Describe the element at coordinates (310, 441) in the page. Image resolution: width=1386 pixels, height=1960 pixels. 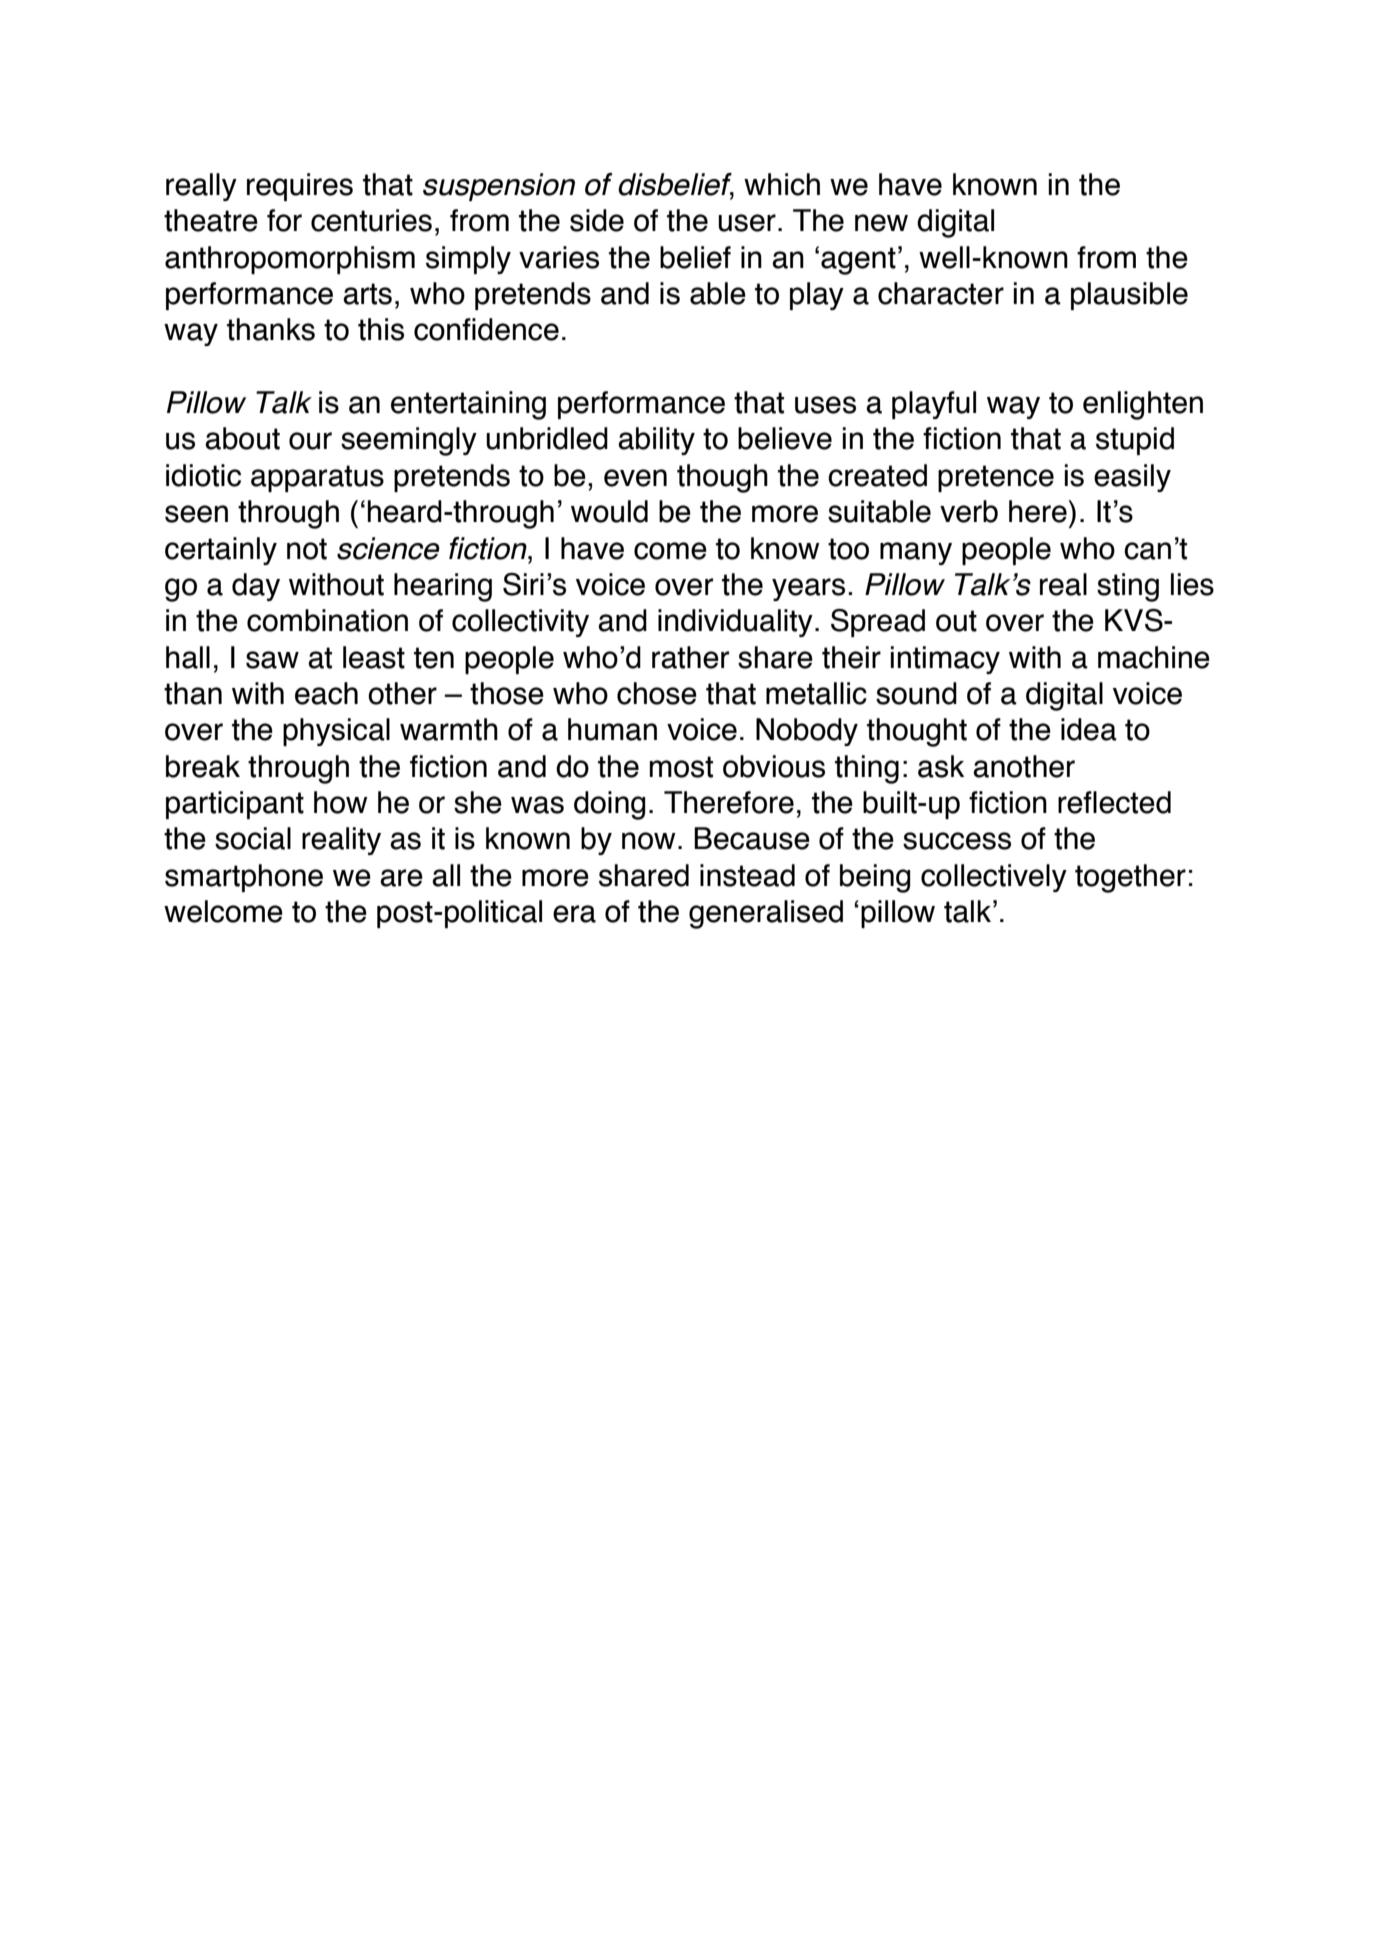
I see `our` at that location.
